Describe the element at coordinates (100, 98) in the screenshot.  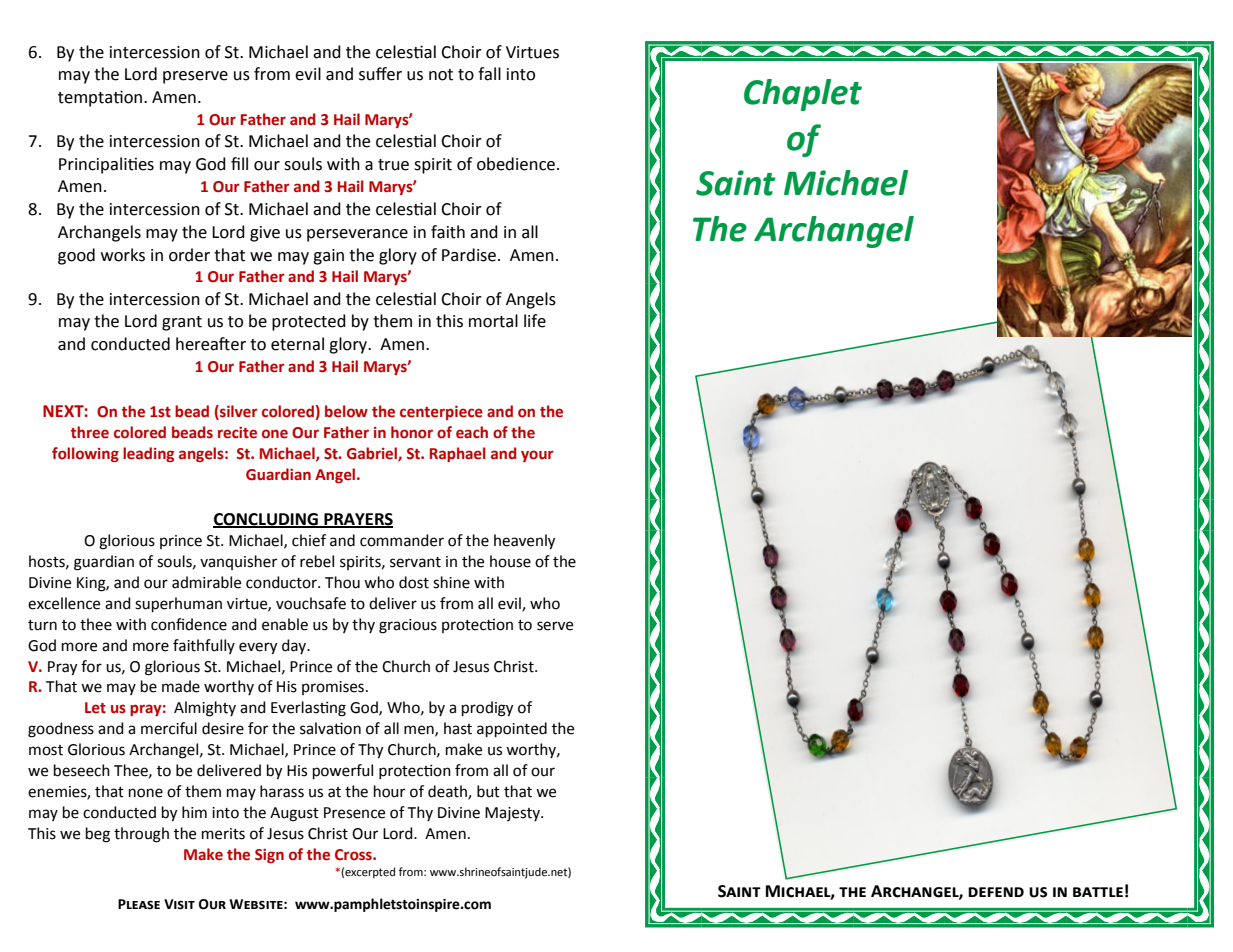
I see `temptation` at that location.
